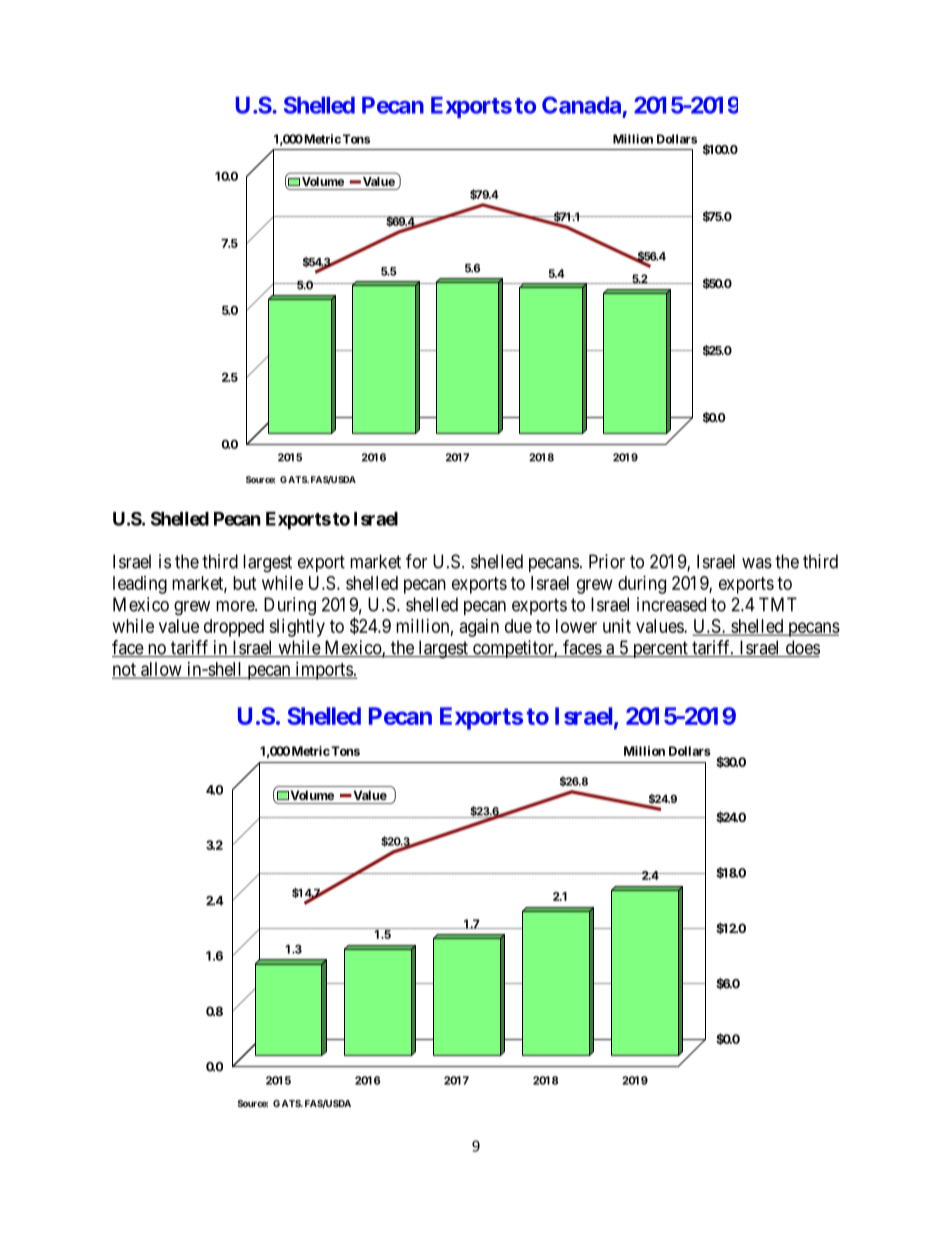  I want to click on again, so click(479, 628).
